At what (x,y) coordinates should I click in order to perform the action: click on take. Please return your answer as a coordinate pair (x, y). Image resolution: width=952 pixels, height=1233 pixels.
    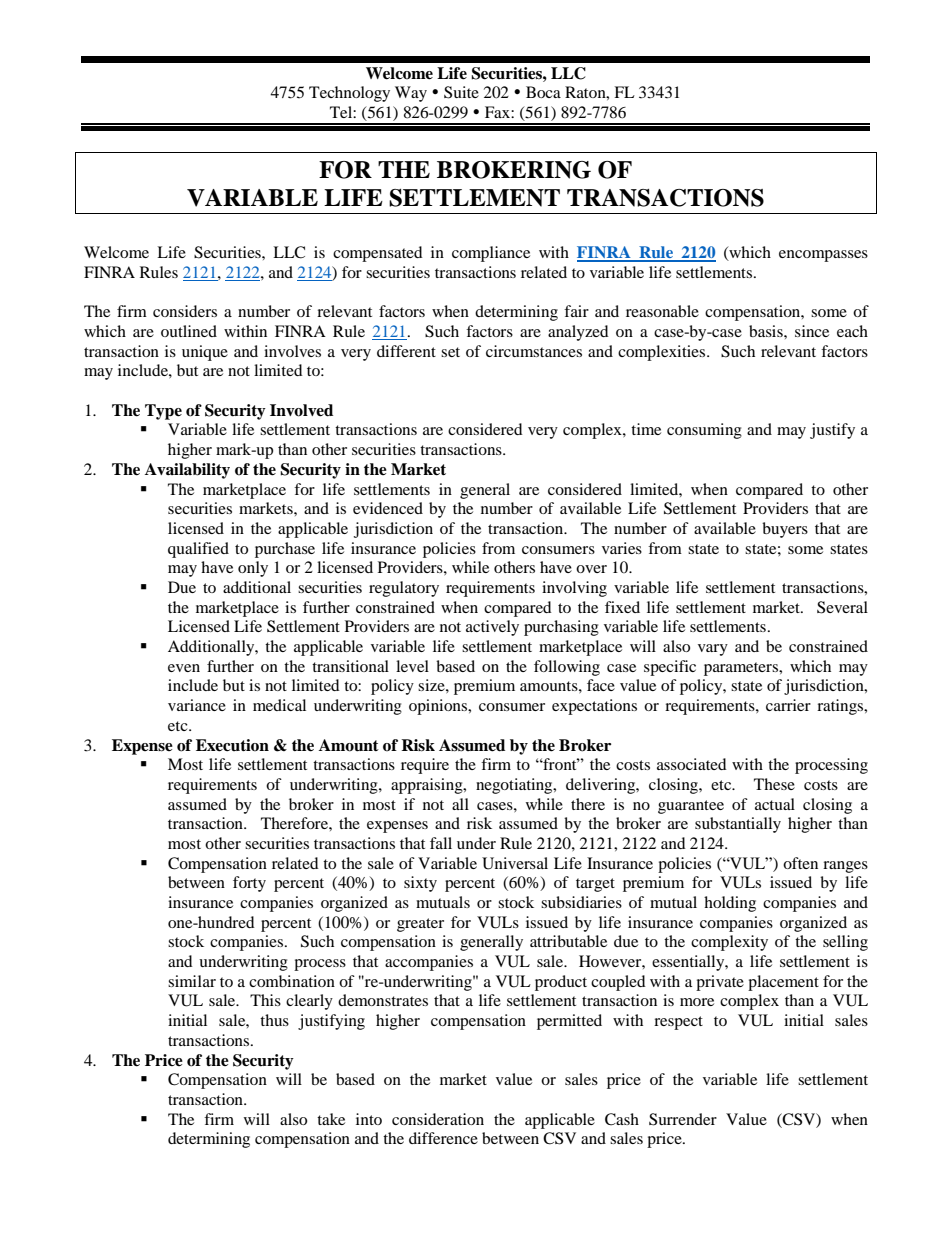
    Looking at the image, I should click on (331, 1119).
